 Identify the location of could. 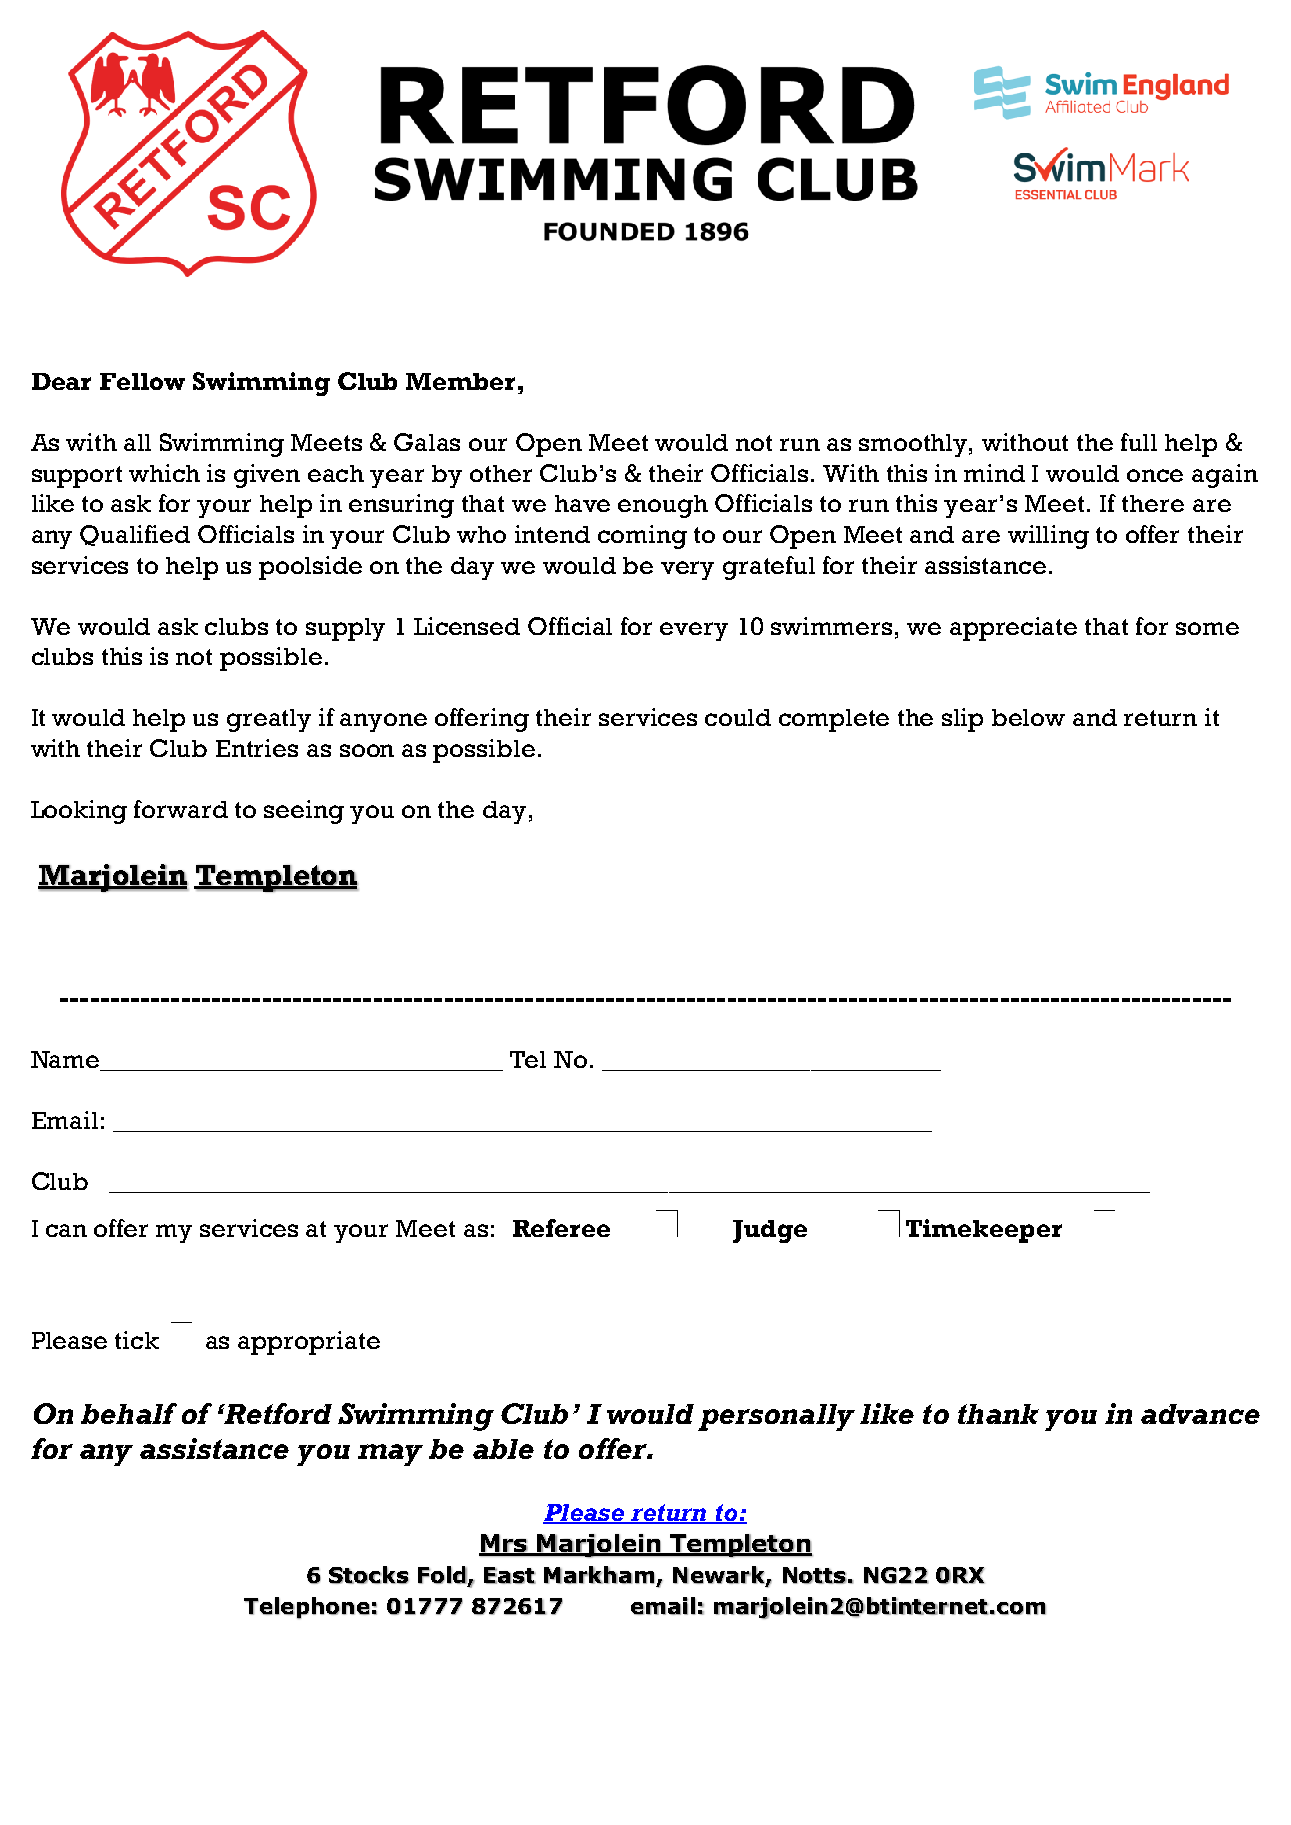
(738, 717).
